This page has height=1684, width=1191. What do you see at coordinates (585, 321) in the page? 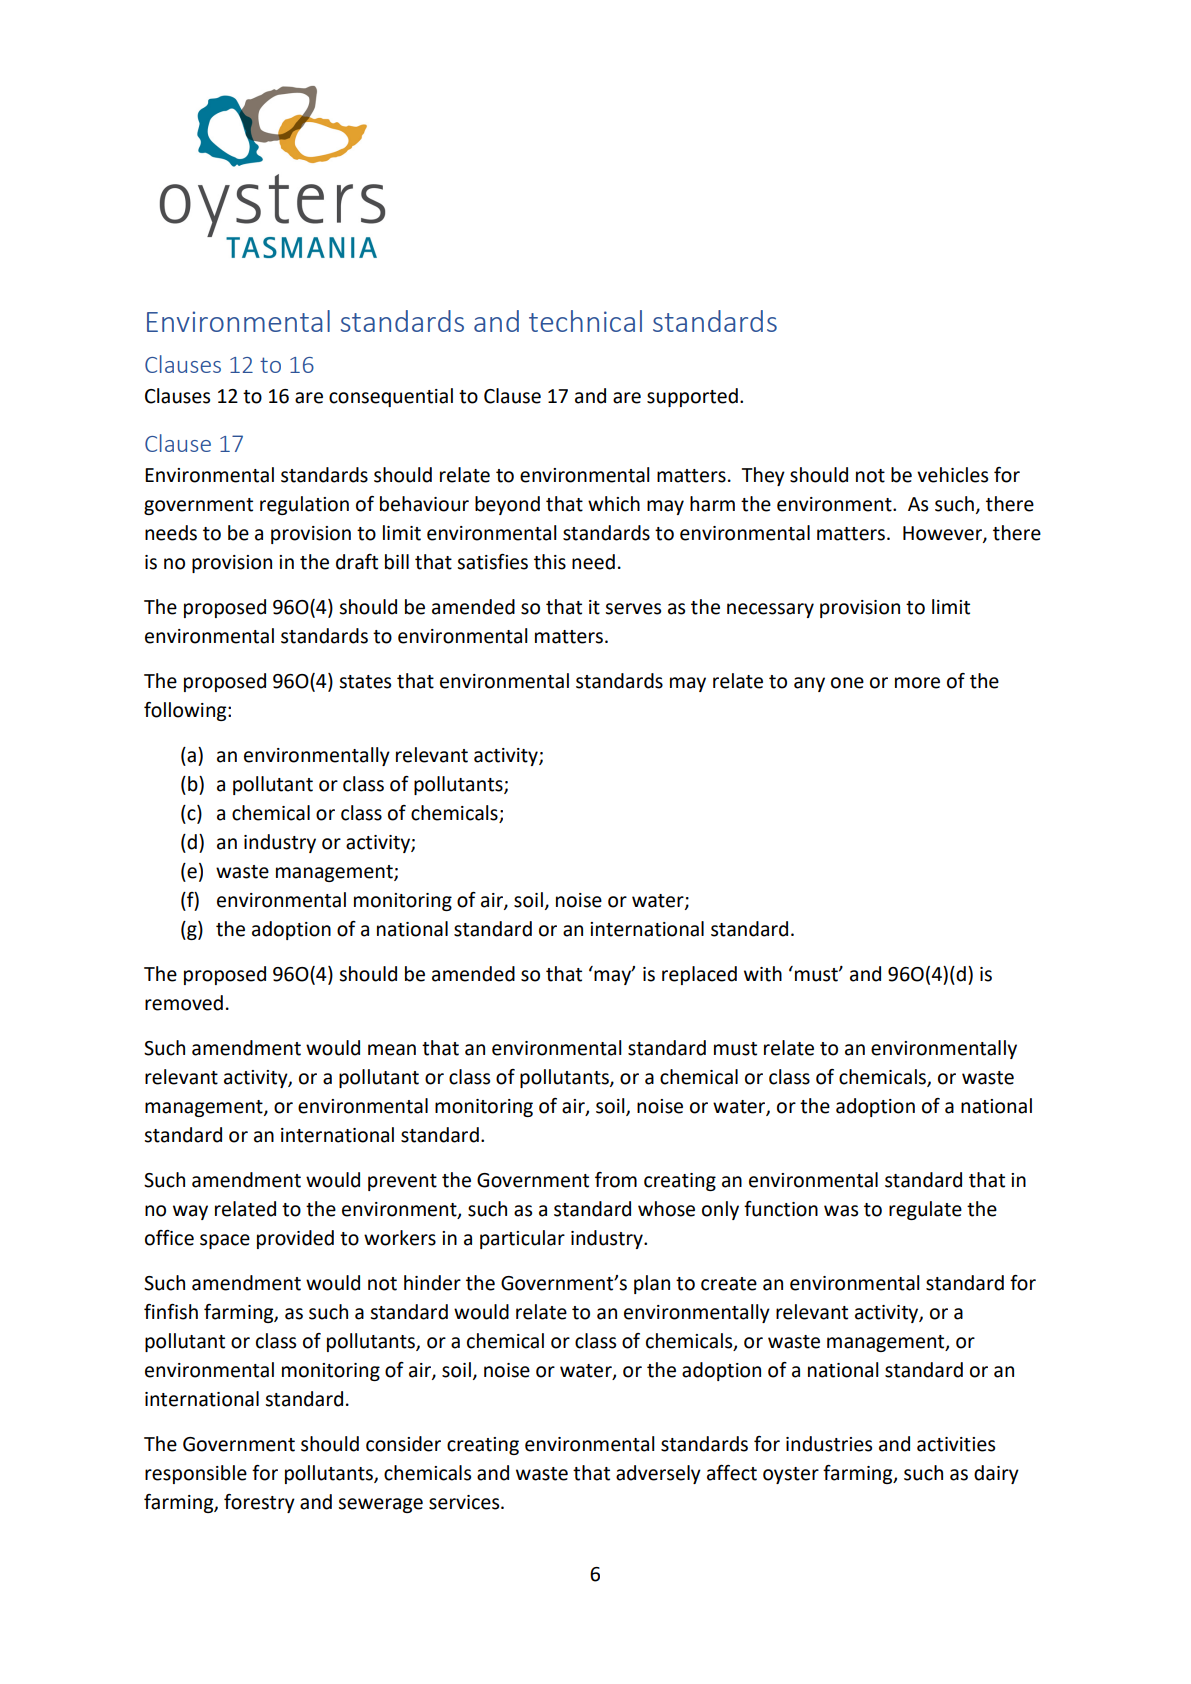
I see `technical` at bounding box center [585, 321].
